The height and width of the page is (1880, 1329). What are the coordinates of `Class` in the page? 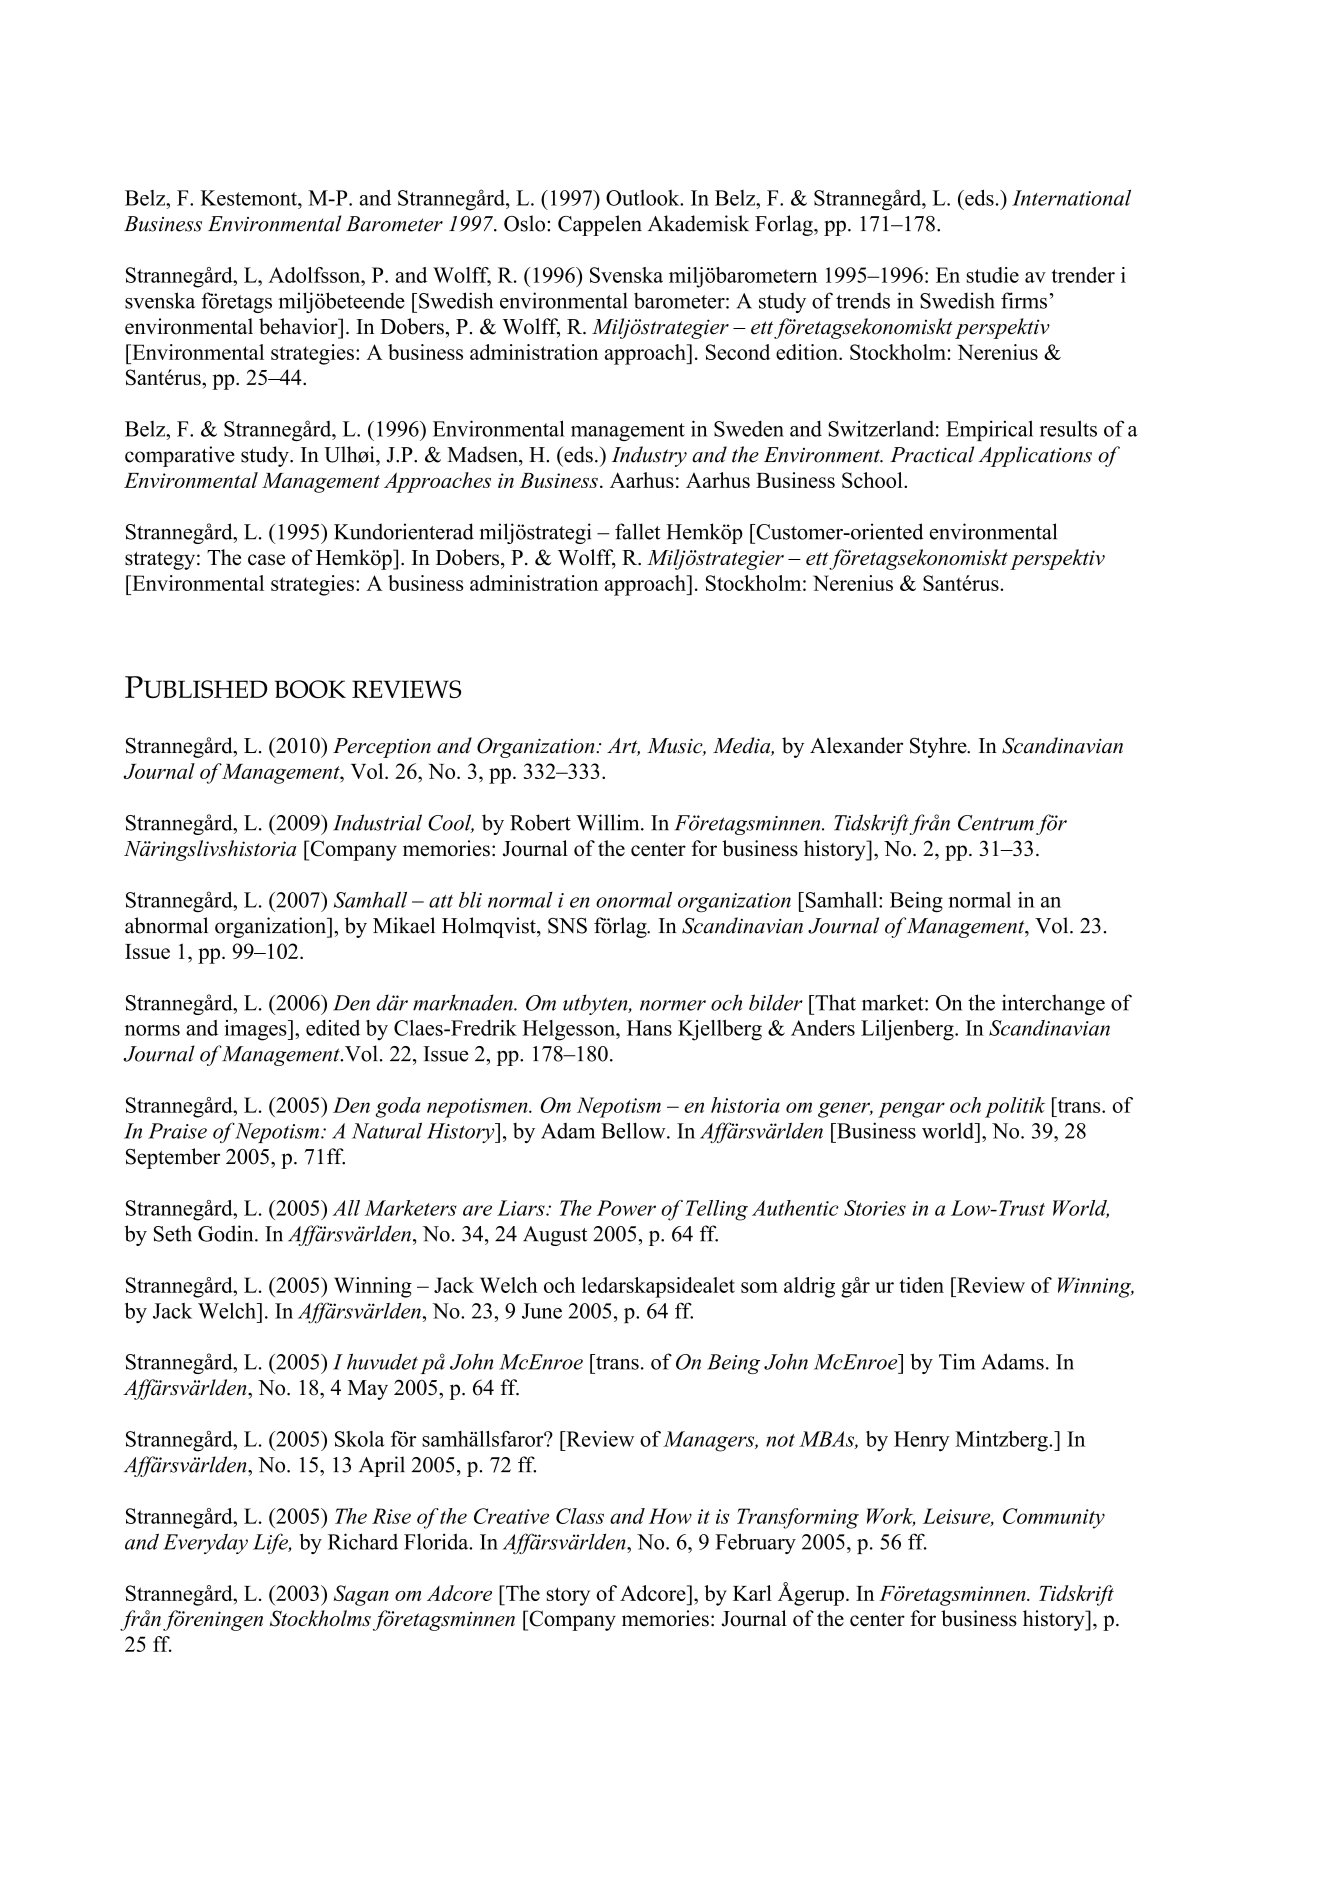 It's located at (580, 1516).
